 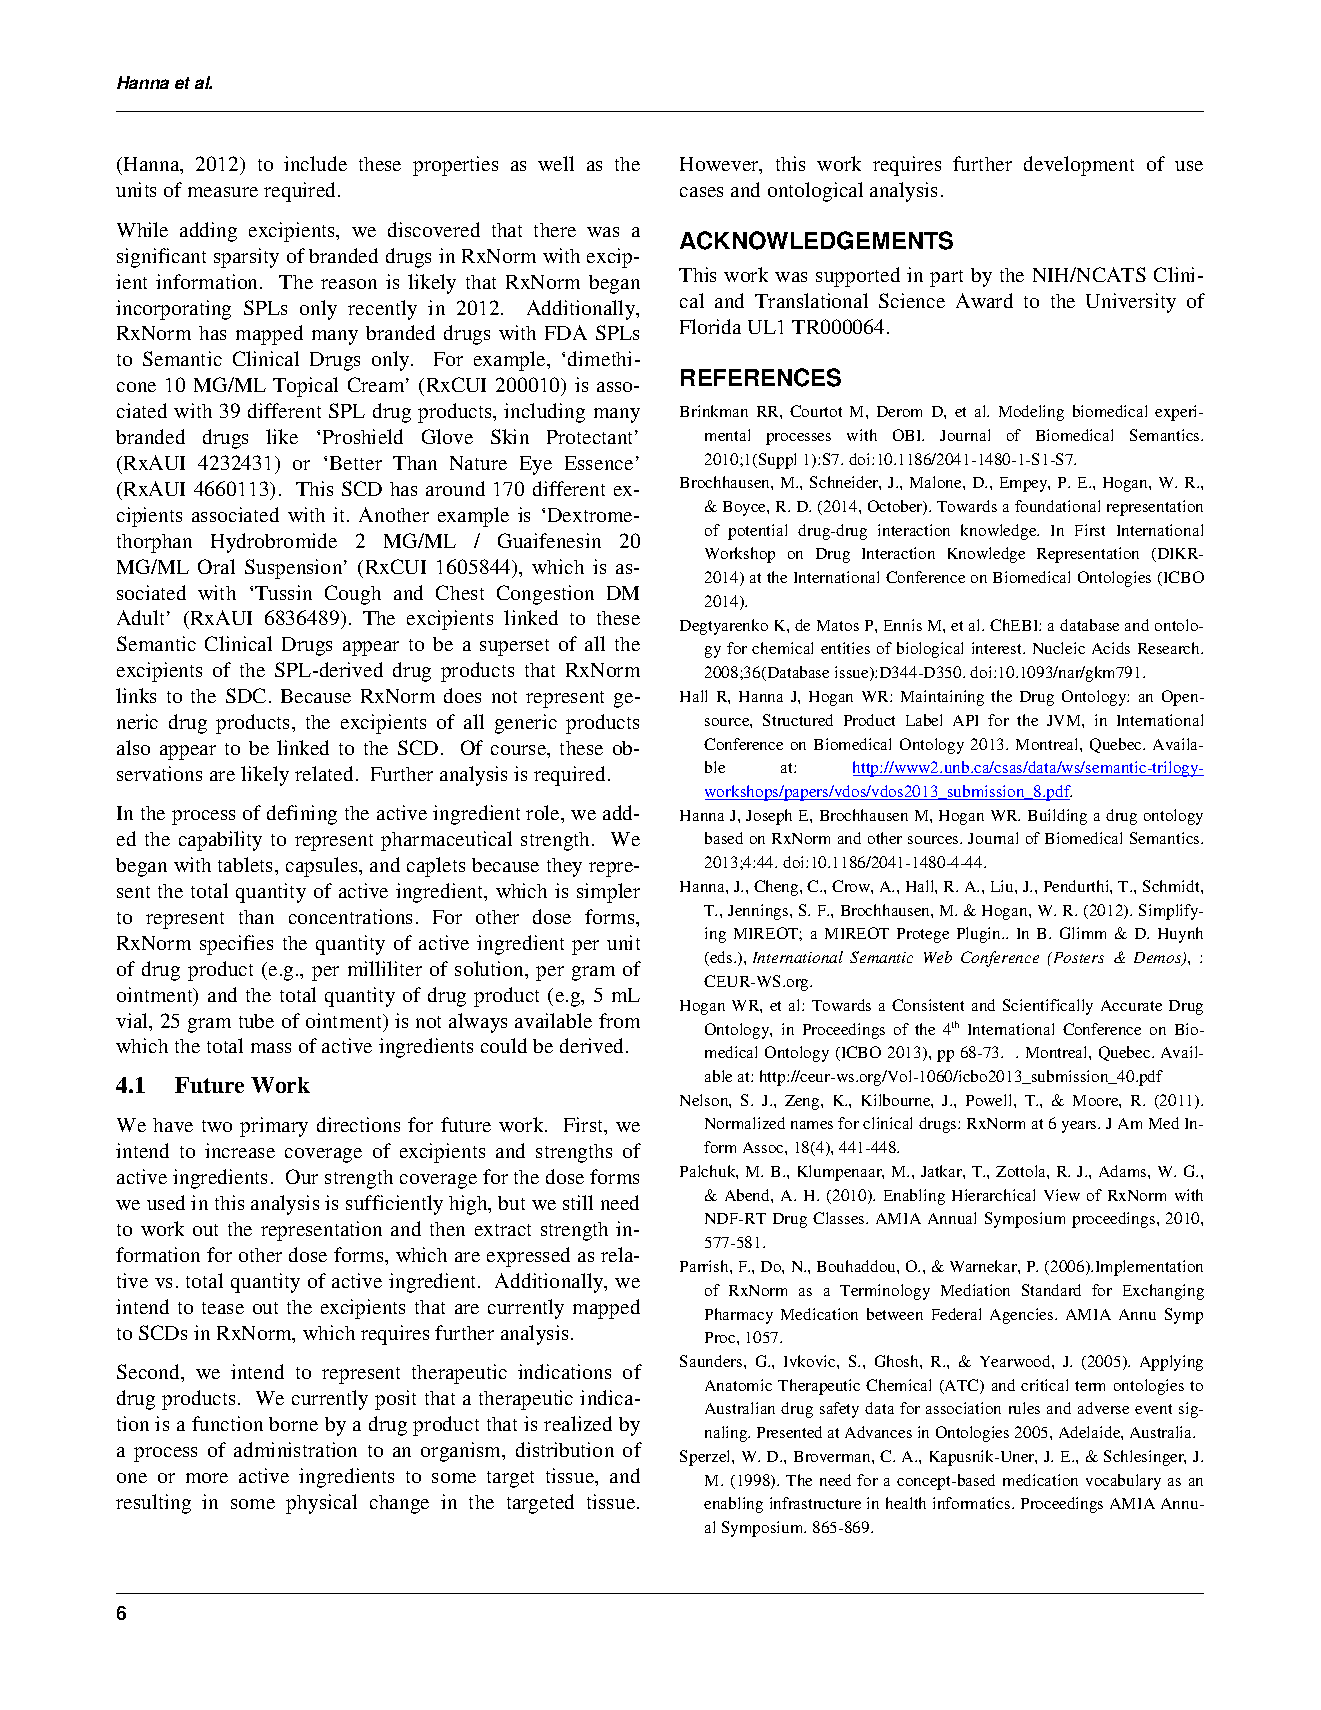 What do you see at coordinates (1059, 648) in the screenshot?
I see `Nucleic` at bounding box center [1059, 648].
